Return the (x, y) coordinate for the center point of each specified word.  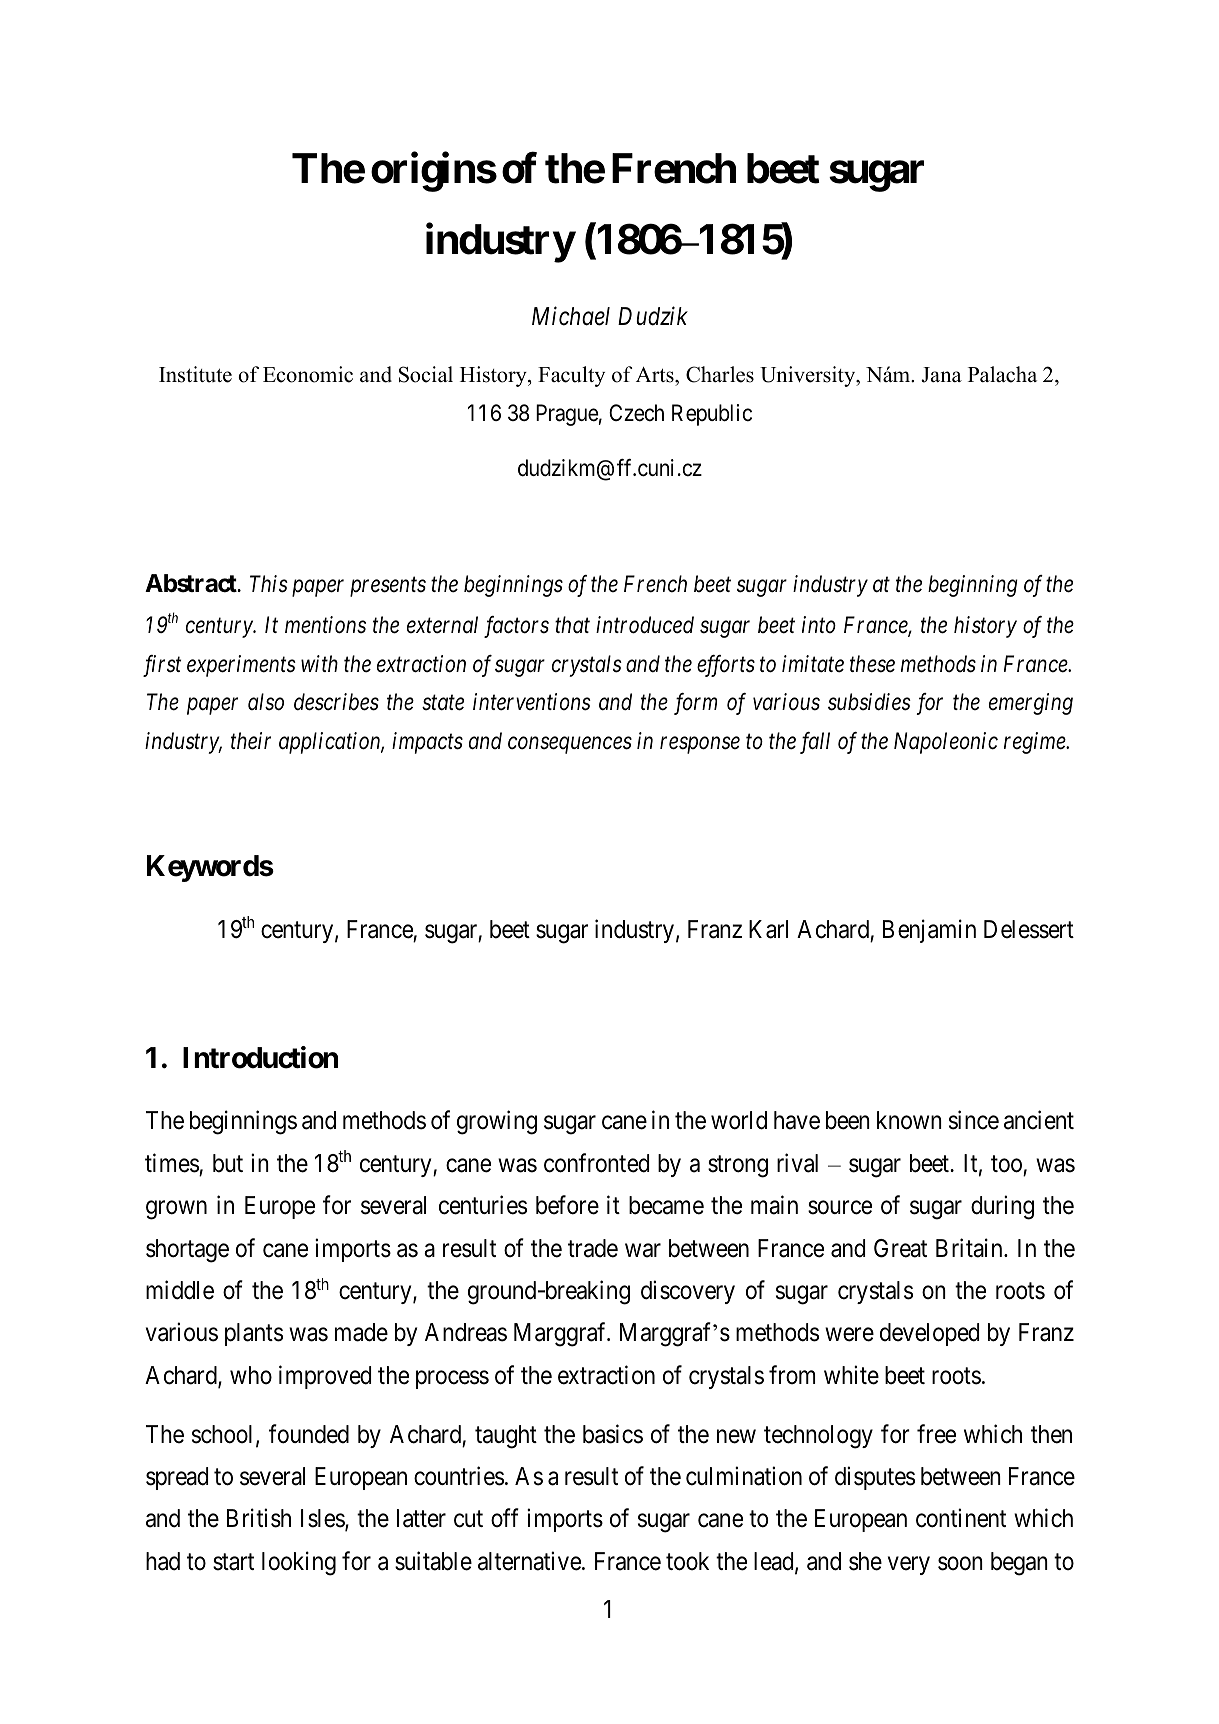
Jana (941, 375)
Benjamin (929, 931)
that (572, 624)
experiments (241, 666)
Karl (768, 929)
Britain (970, 1248)
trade (593, 1248)
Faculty (571, 376)
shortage (187, 1251)
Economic (308, 374)
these (872, 664)
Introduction (260, 1057)
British (259, 1518)
